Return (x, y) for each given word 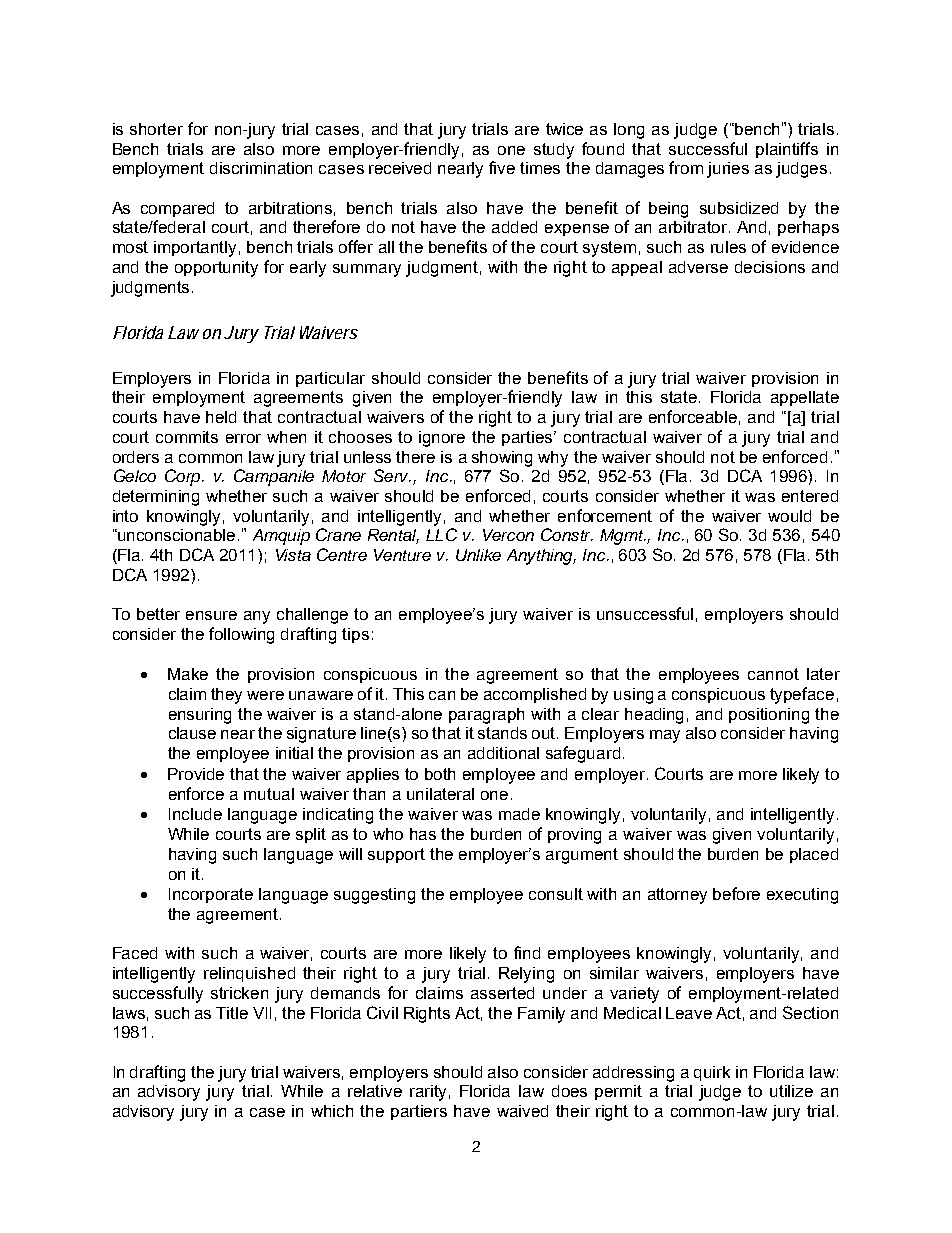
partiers (419, 1112)
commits (187, 437)
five (502, 167)
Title (232, 1013)
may (665, 736)
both (440, 774)
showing (502, 459)
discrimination (261, 168)
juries (728, 170)
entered (810, 496)
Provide (196, 774)
